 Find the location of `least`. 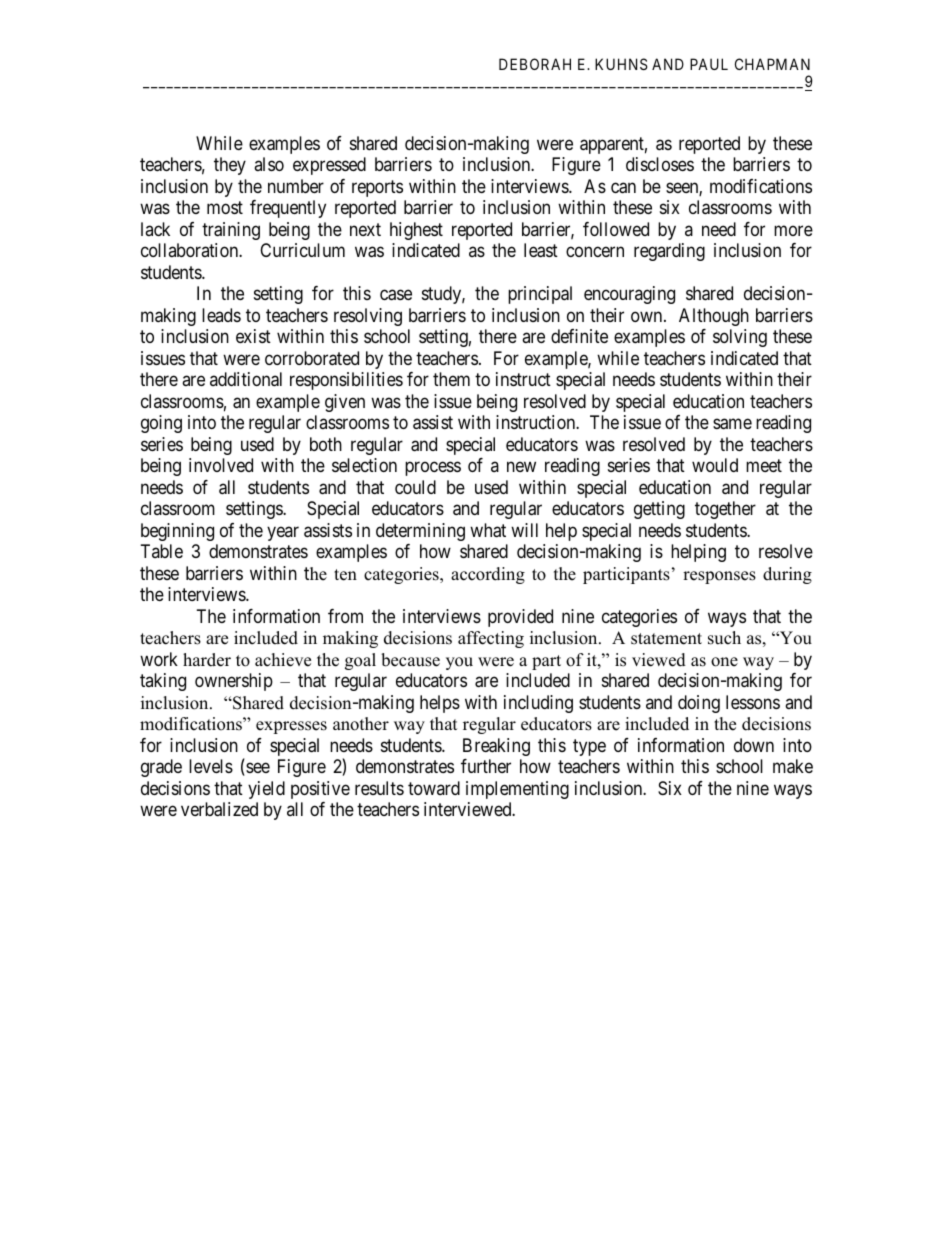

least is located at coordinates (541, 250).
